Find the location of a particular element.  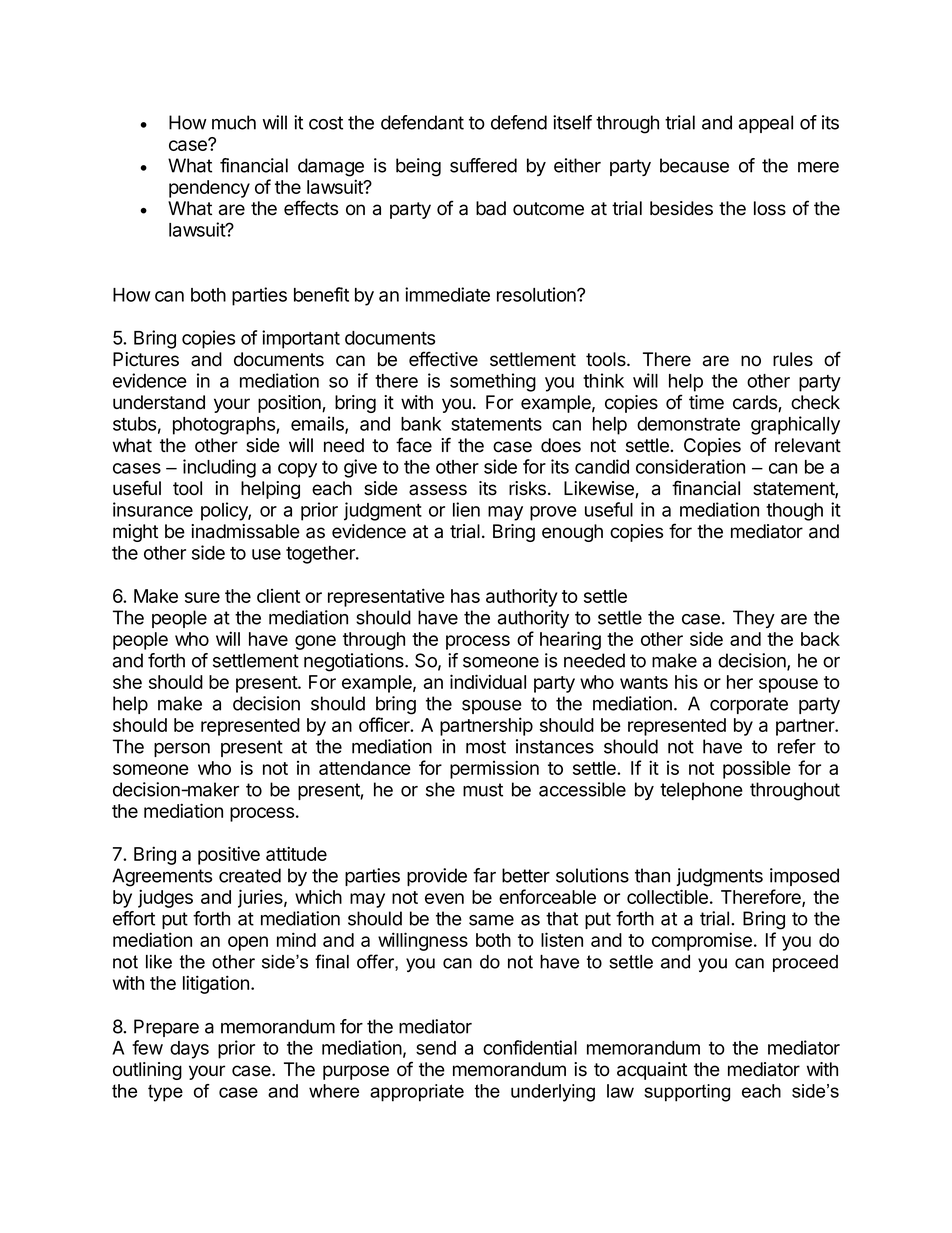

has is located at coordinates (465, 596).
